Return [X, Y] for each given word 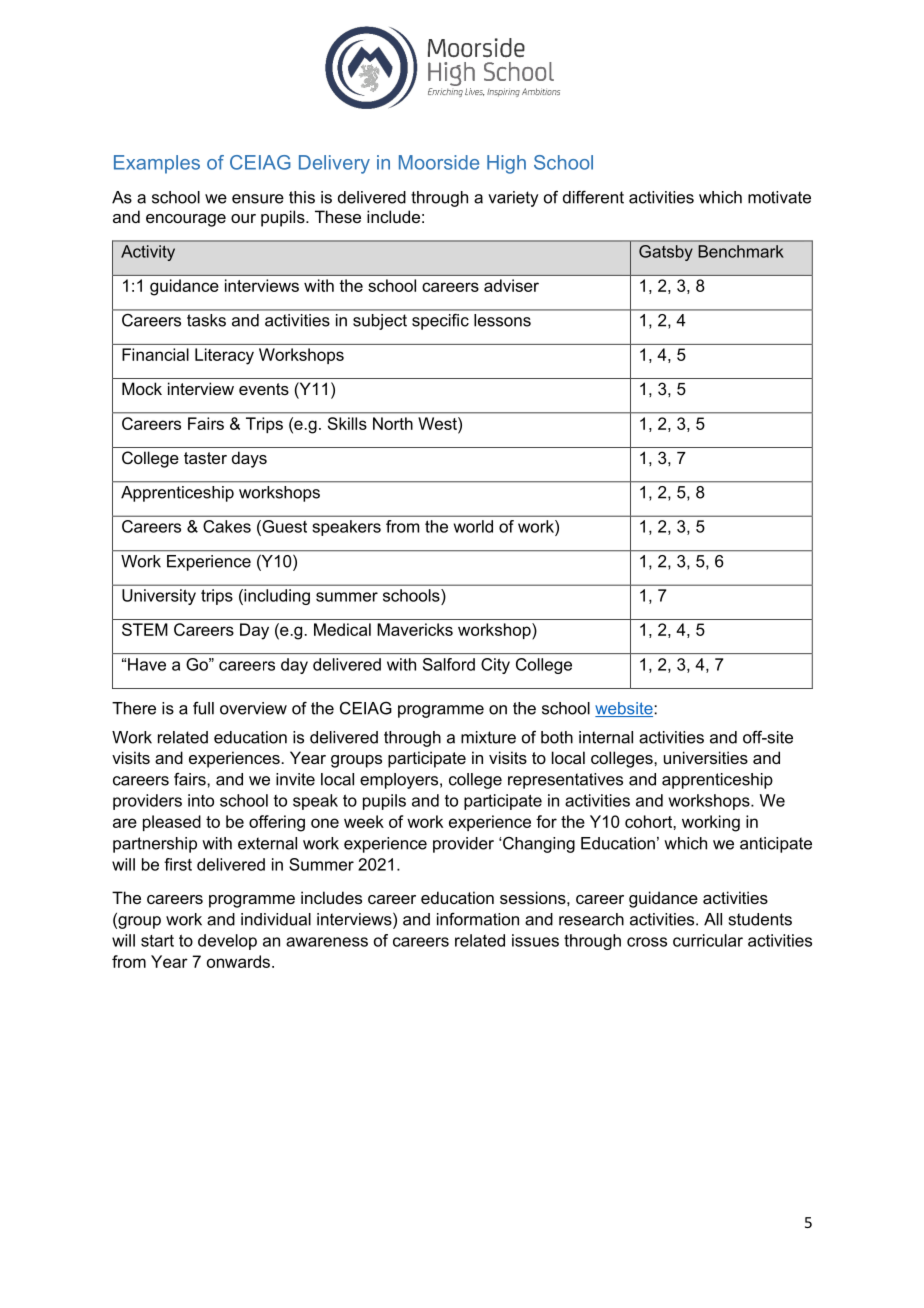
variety [513, 199]
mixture [488, 737]
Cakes [227, 526]
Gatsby [665, 253]
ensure [258, 199]
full [203, 708]
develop [227, 942]
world [473, 526]
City [495, 666]
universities [706, 757]
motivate [779, 197]
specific [440, 322]
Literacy [224, 356]
